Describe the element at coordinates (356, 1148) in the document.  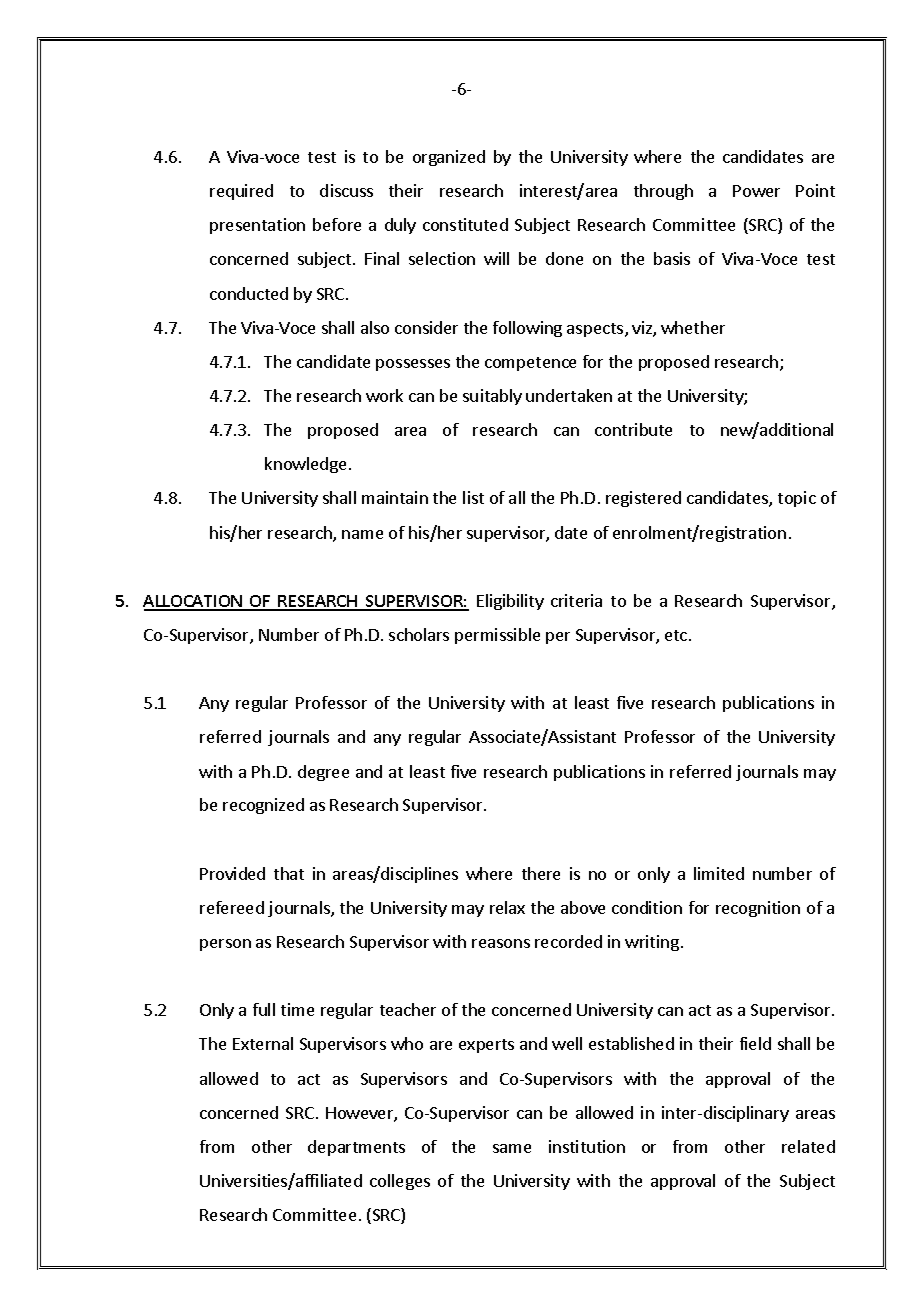
I see `departments` at that location.
